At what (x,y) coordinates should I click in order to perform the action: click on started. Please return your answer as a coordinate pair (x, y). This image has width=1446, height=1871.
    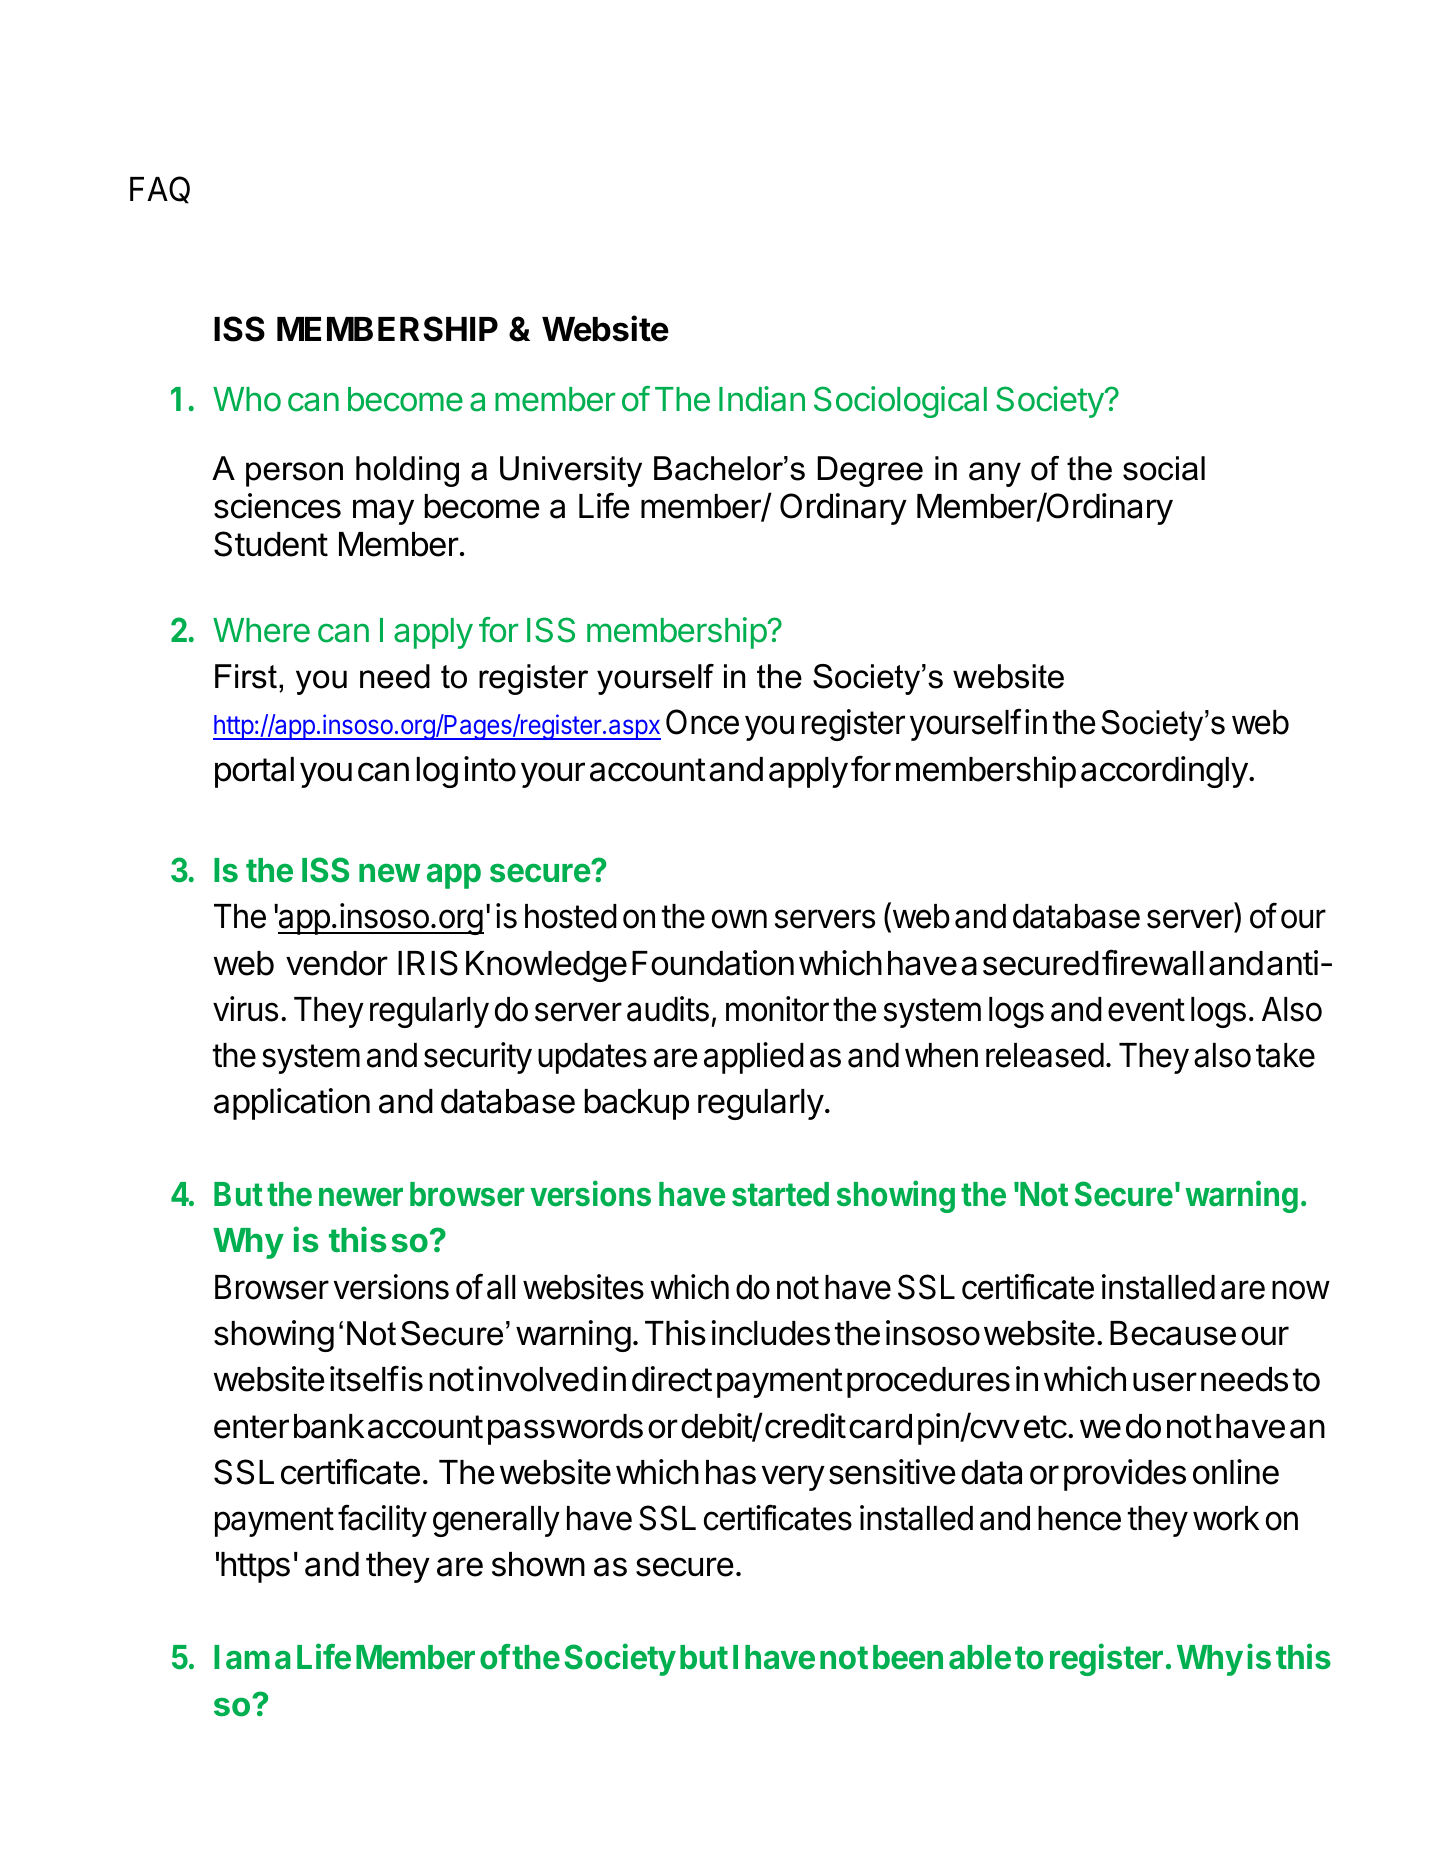
    Looking at the image, I should click on (780, 1194).
